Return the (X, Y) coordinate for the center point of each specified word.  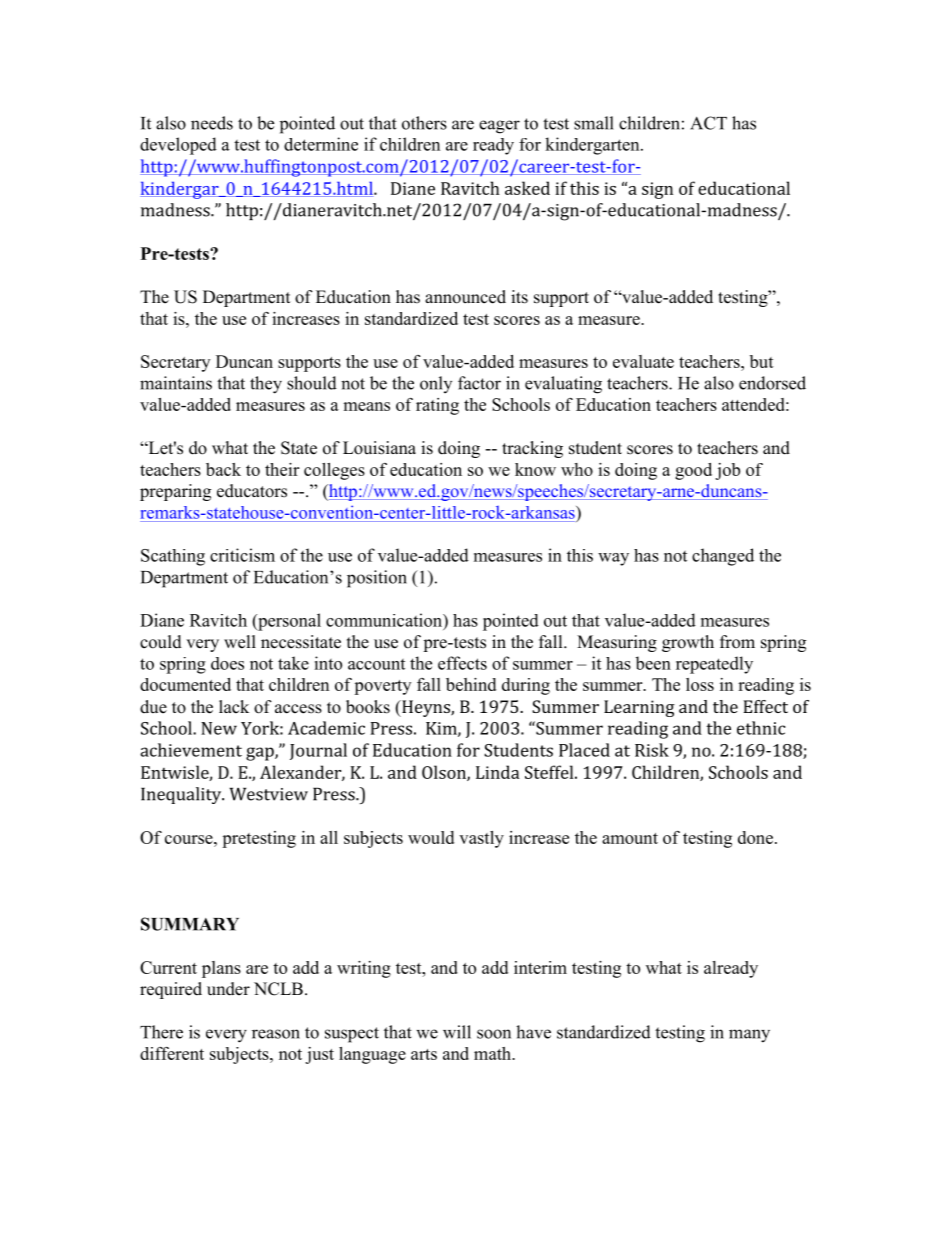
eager (499, 127)
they (266, 385)
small (594, 123)
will (457, 1032)
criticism (242, 555)
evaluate (643, 361)
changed (723, 557)
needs (212, 123)
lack (234, 707)
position (377, 579)
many (749, 1036)
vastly (481, 839)
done (755, 837)
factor (479, 383)
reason (276, 1034)
